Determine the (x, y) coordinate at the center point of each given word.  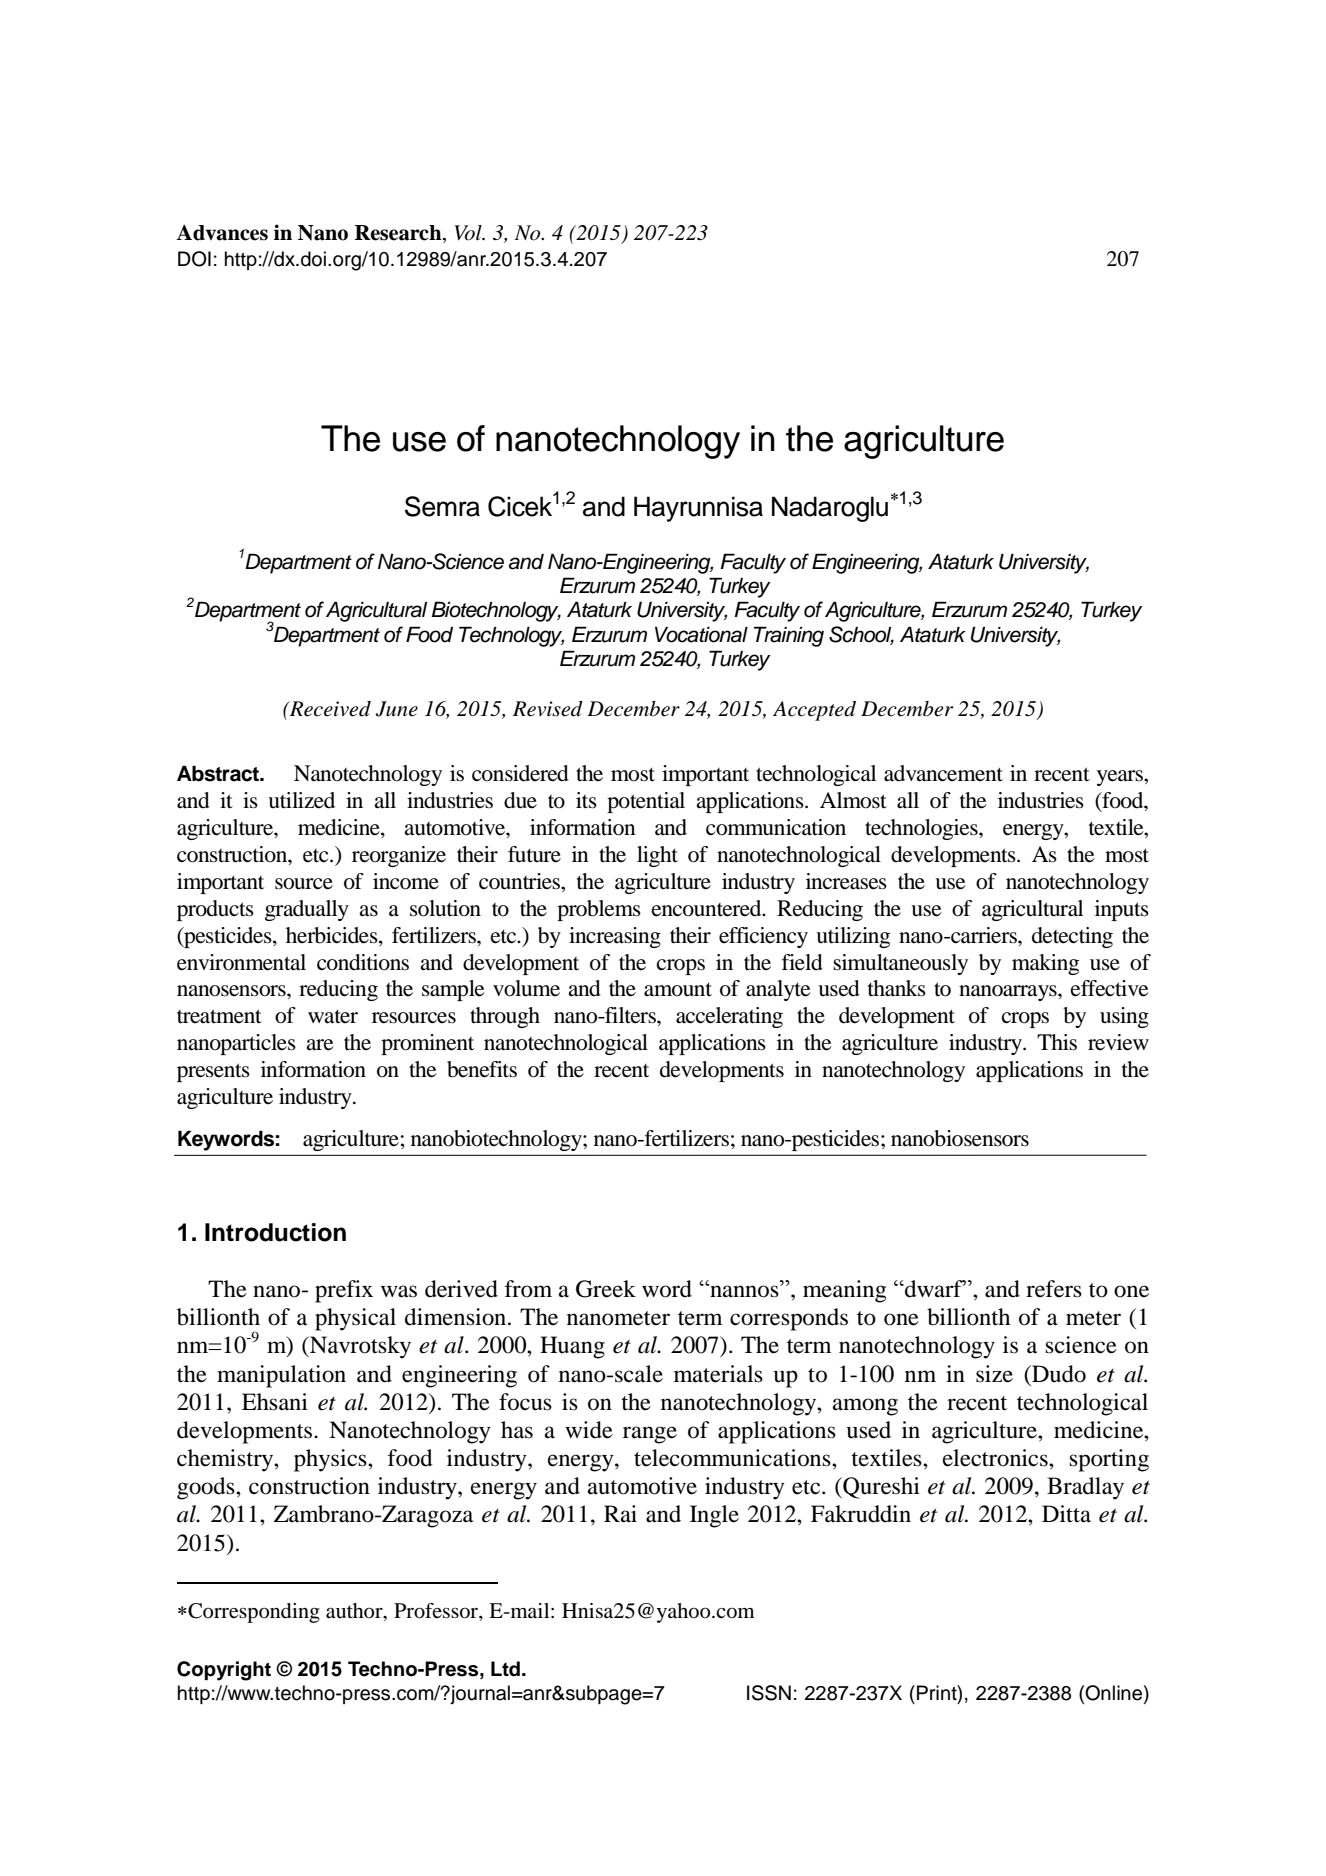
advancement (943, 773)
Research (399, 234)
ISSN (769, 1693)
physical (355, 1319)
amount (678, 989)
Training (789, 636)
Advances (222, 232)
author (355, 1612)
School (861, 635)
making (1045, 964)
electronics (996, 1458)
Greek (606, 1289)
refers (1054, 1289)
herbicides (333, 935)
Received (329, 709)
